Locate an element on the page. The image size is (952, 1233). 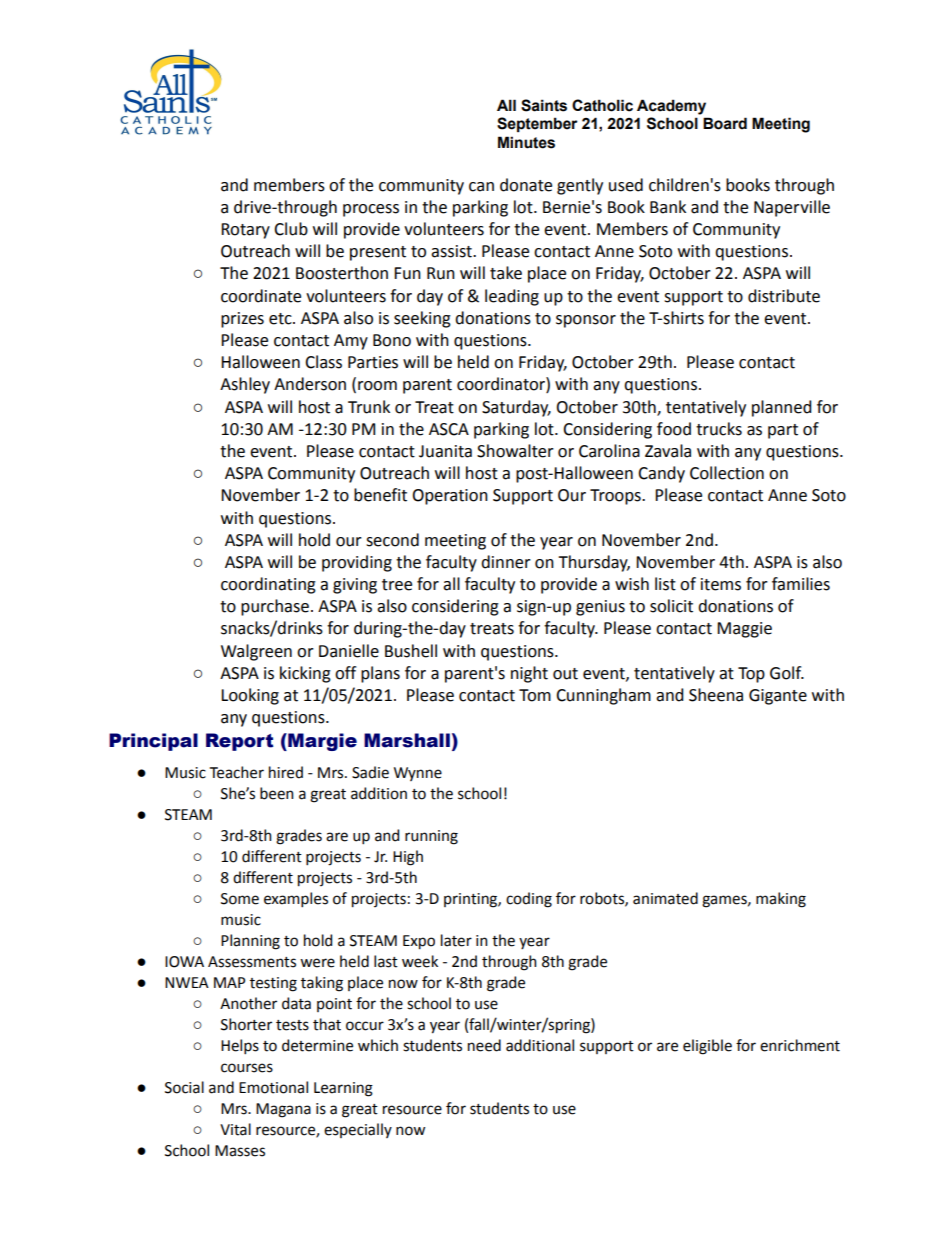
Sheena is located at coordinates (716, 695).
